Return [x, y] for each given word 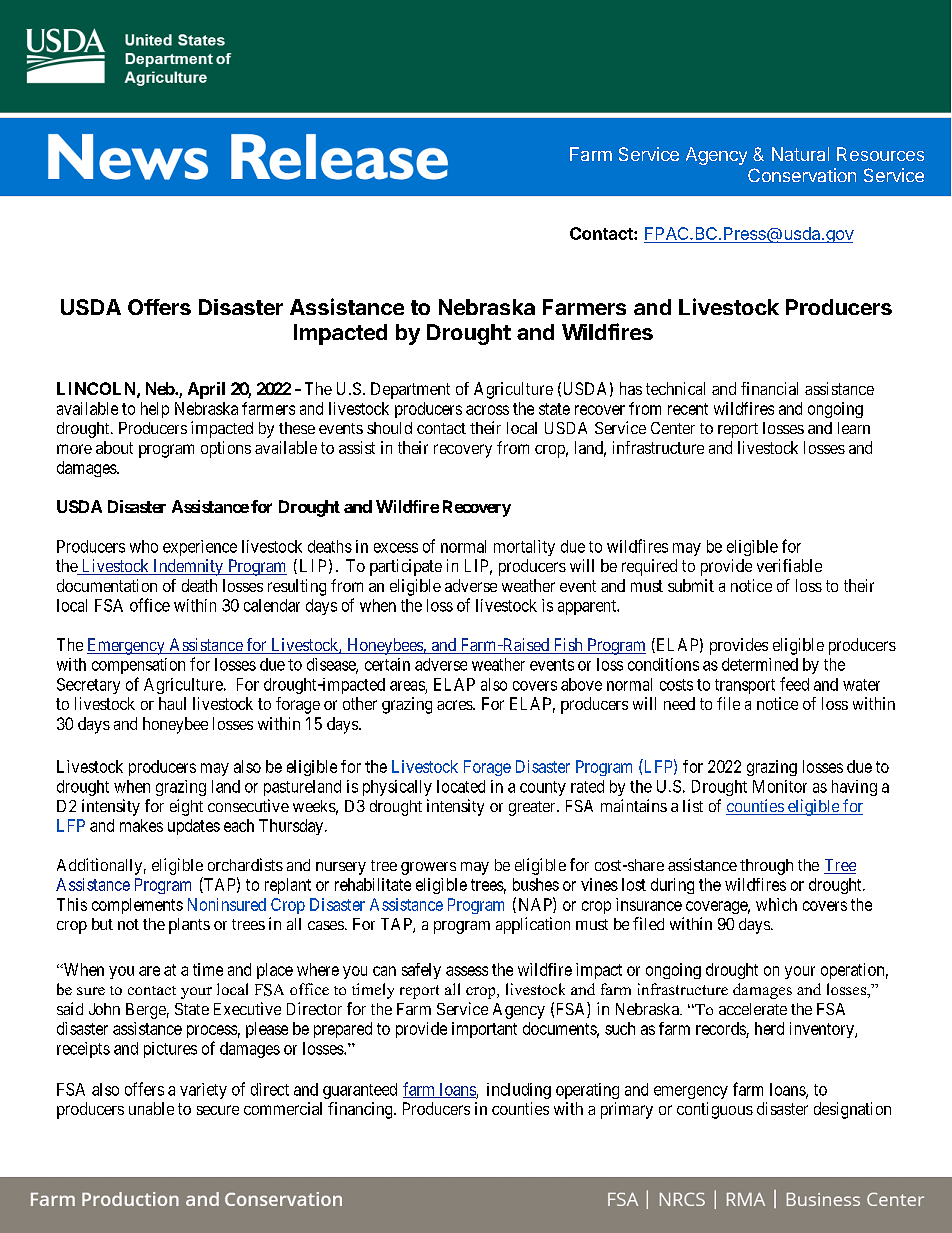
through [766, 867]
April [206, 390]
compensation [138, 666]
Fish [568, 646]
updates [194, 827]
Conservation [802, 175]
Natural [800, 154]
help [155, 410]
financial [769, 388]
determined [760, 664]
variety [203, 1091]
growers [428, 868]
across [487, 410]
